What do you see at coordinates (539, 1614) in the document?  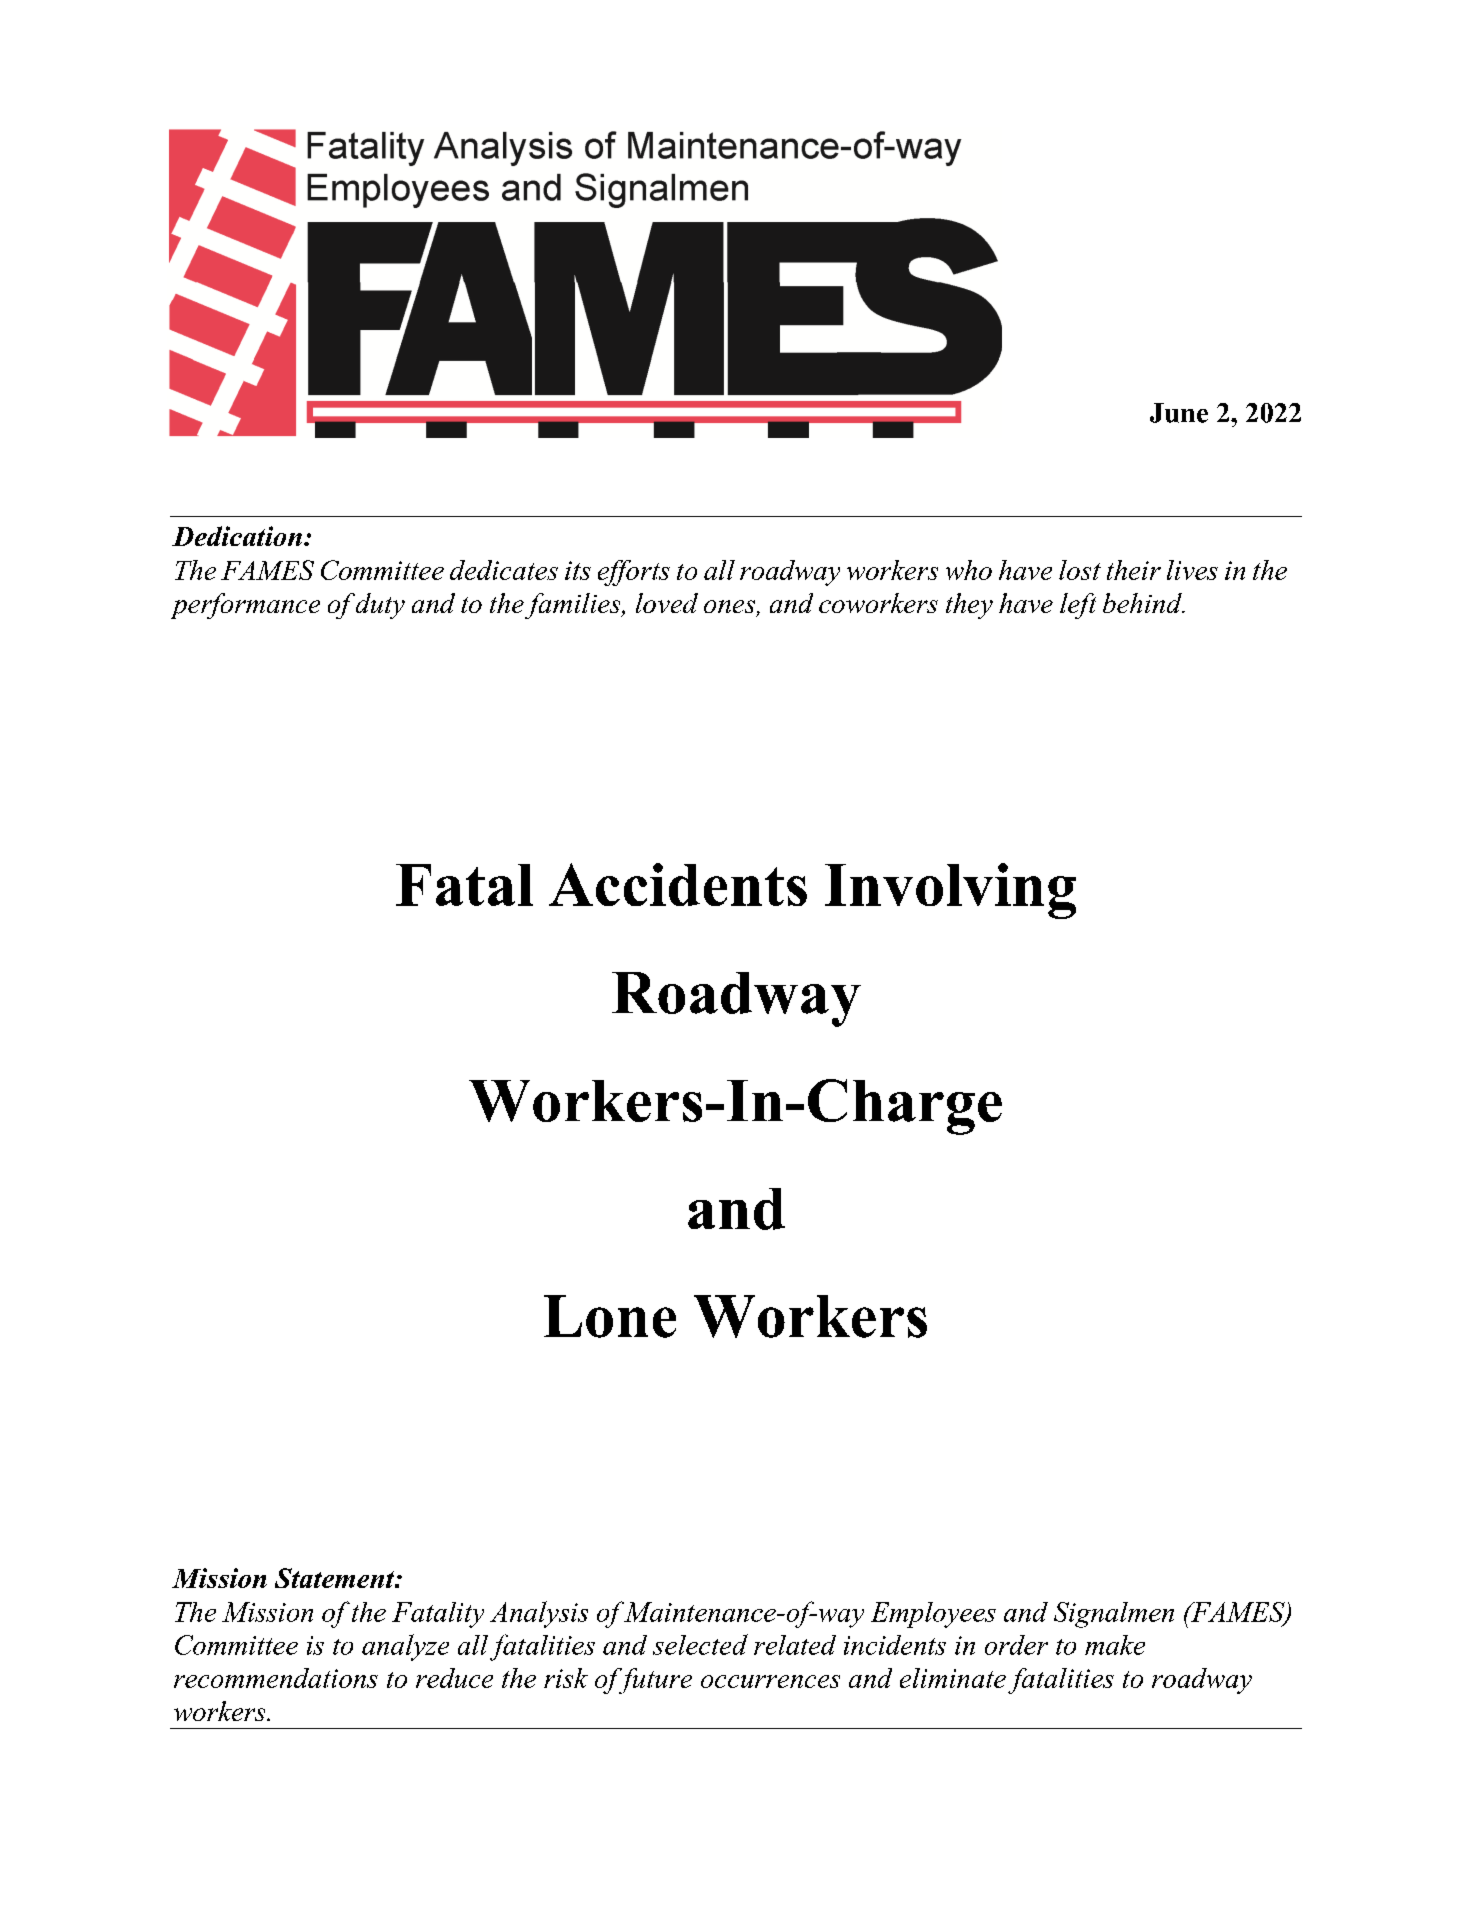 I see `Analysis` at bounding box center [539, 1614].
